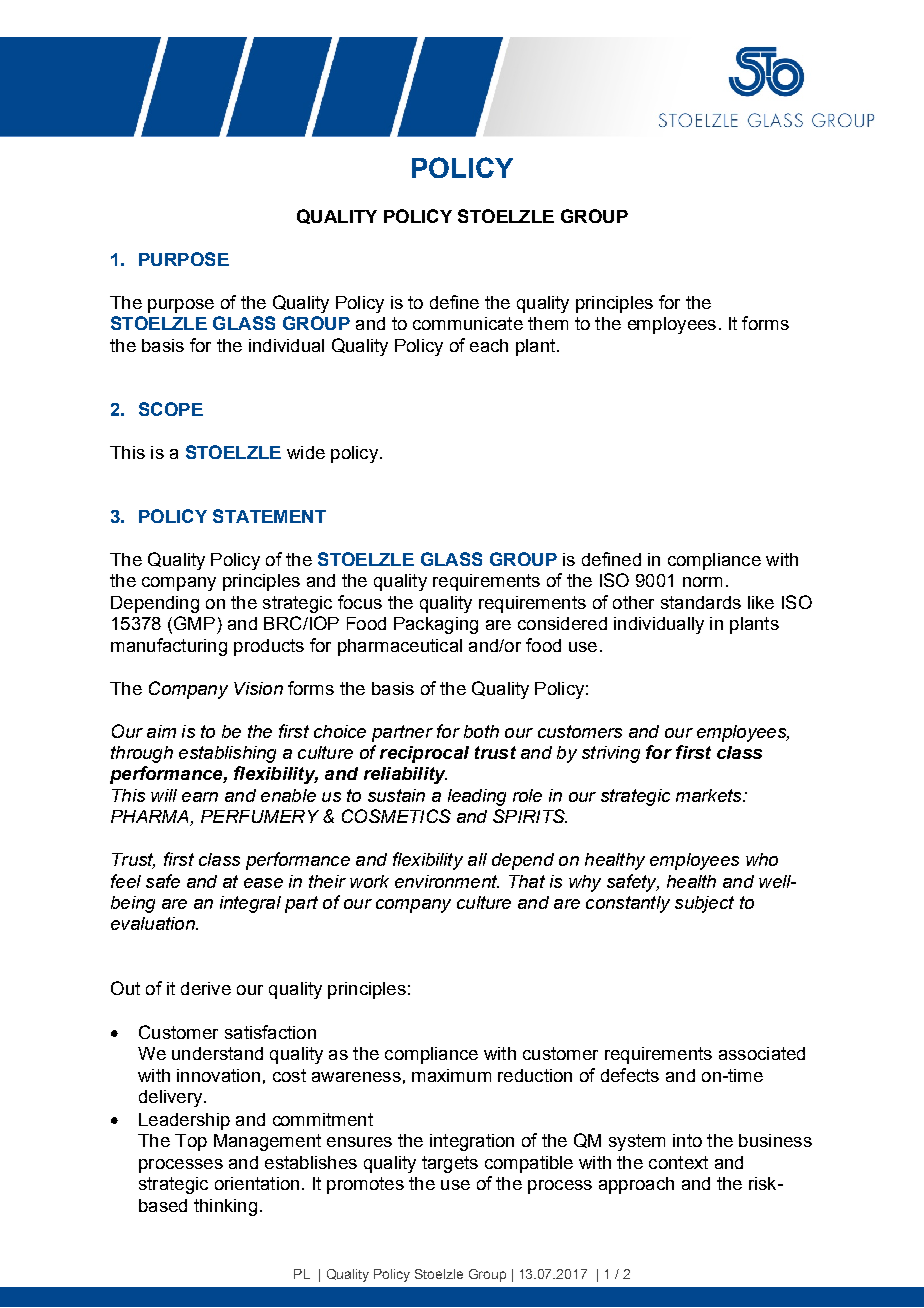 This screenshot has height=1308, width=924. Describe the element at coordinates (194, 623) in the screenshot. I see `GMP` at that location.
